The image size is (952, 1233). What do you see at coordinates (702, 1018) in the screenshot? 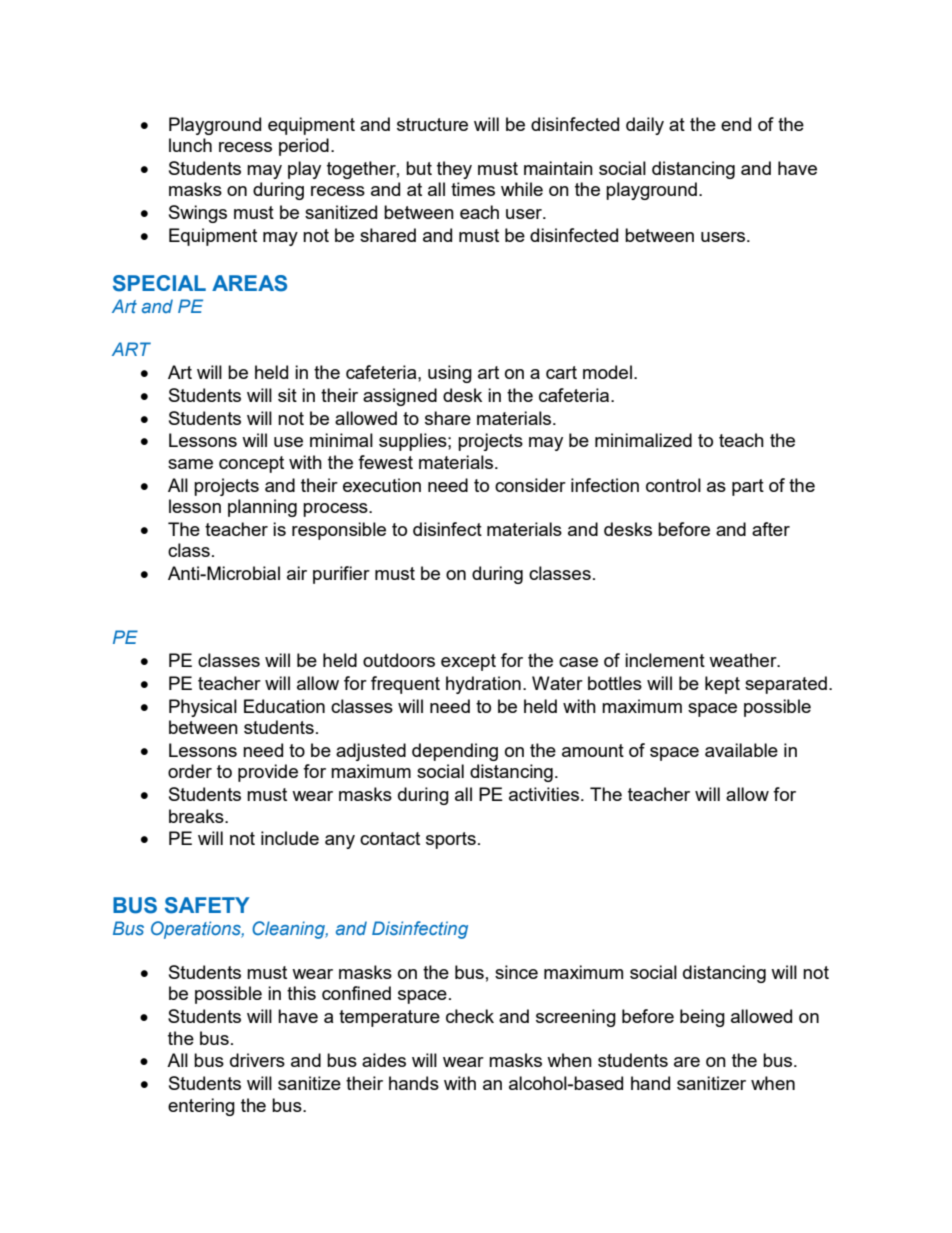
I see `being` at bounding box center [702, 1018].
